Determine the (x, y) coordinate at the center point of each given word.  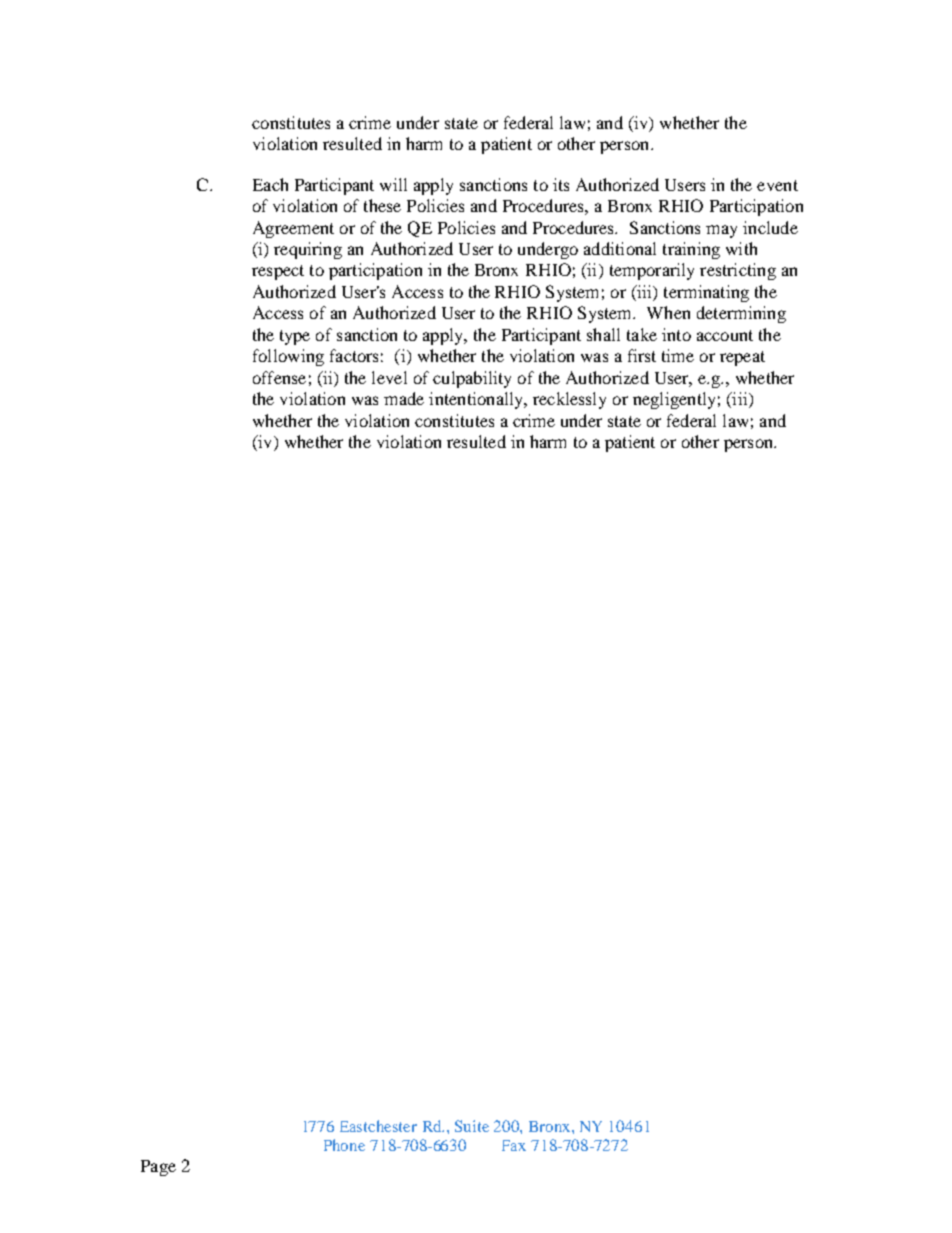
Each (270, 184)
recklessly (569, 400)
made (404, 398)
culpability (472, 379)
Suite (472, 1126)
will (393, 184)
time (678, 355)
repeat (742, 358)
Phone (344, 1145)
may (721, 231)
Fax (514, 1145)
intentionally (477, 400)
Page (158, 1168)
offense (279, 377)
